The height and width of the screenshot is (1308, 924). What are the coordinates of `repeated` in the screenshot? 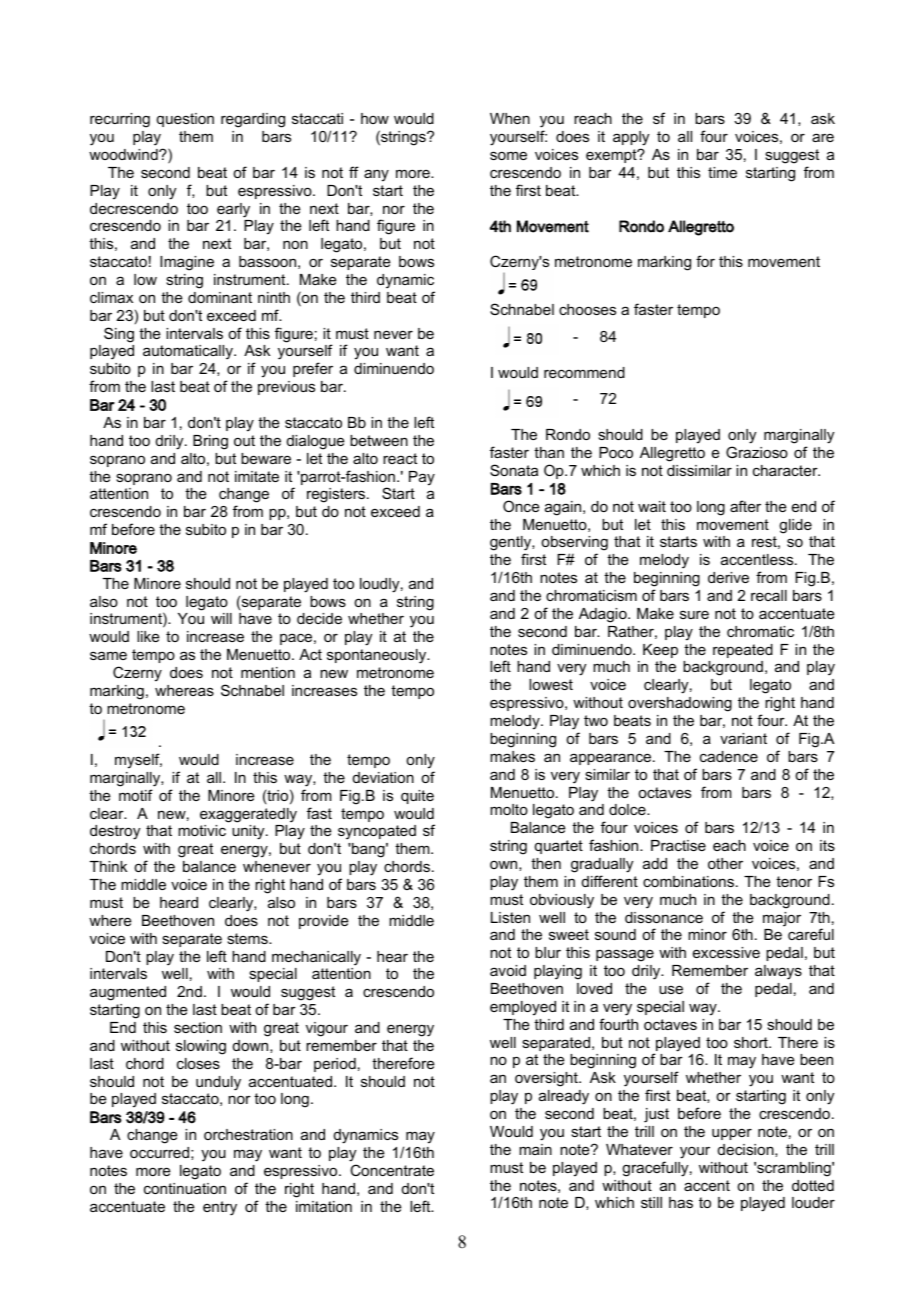 It's located at (743, 651).
